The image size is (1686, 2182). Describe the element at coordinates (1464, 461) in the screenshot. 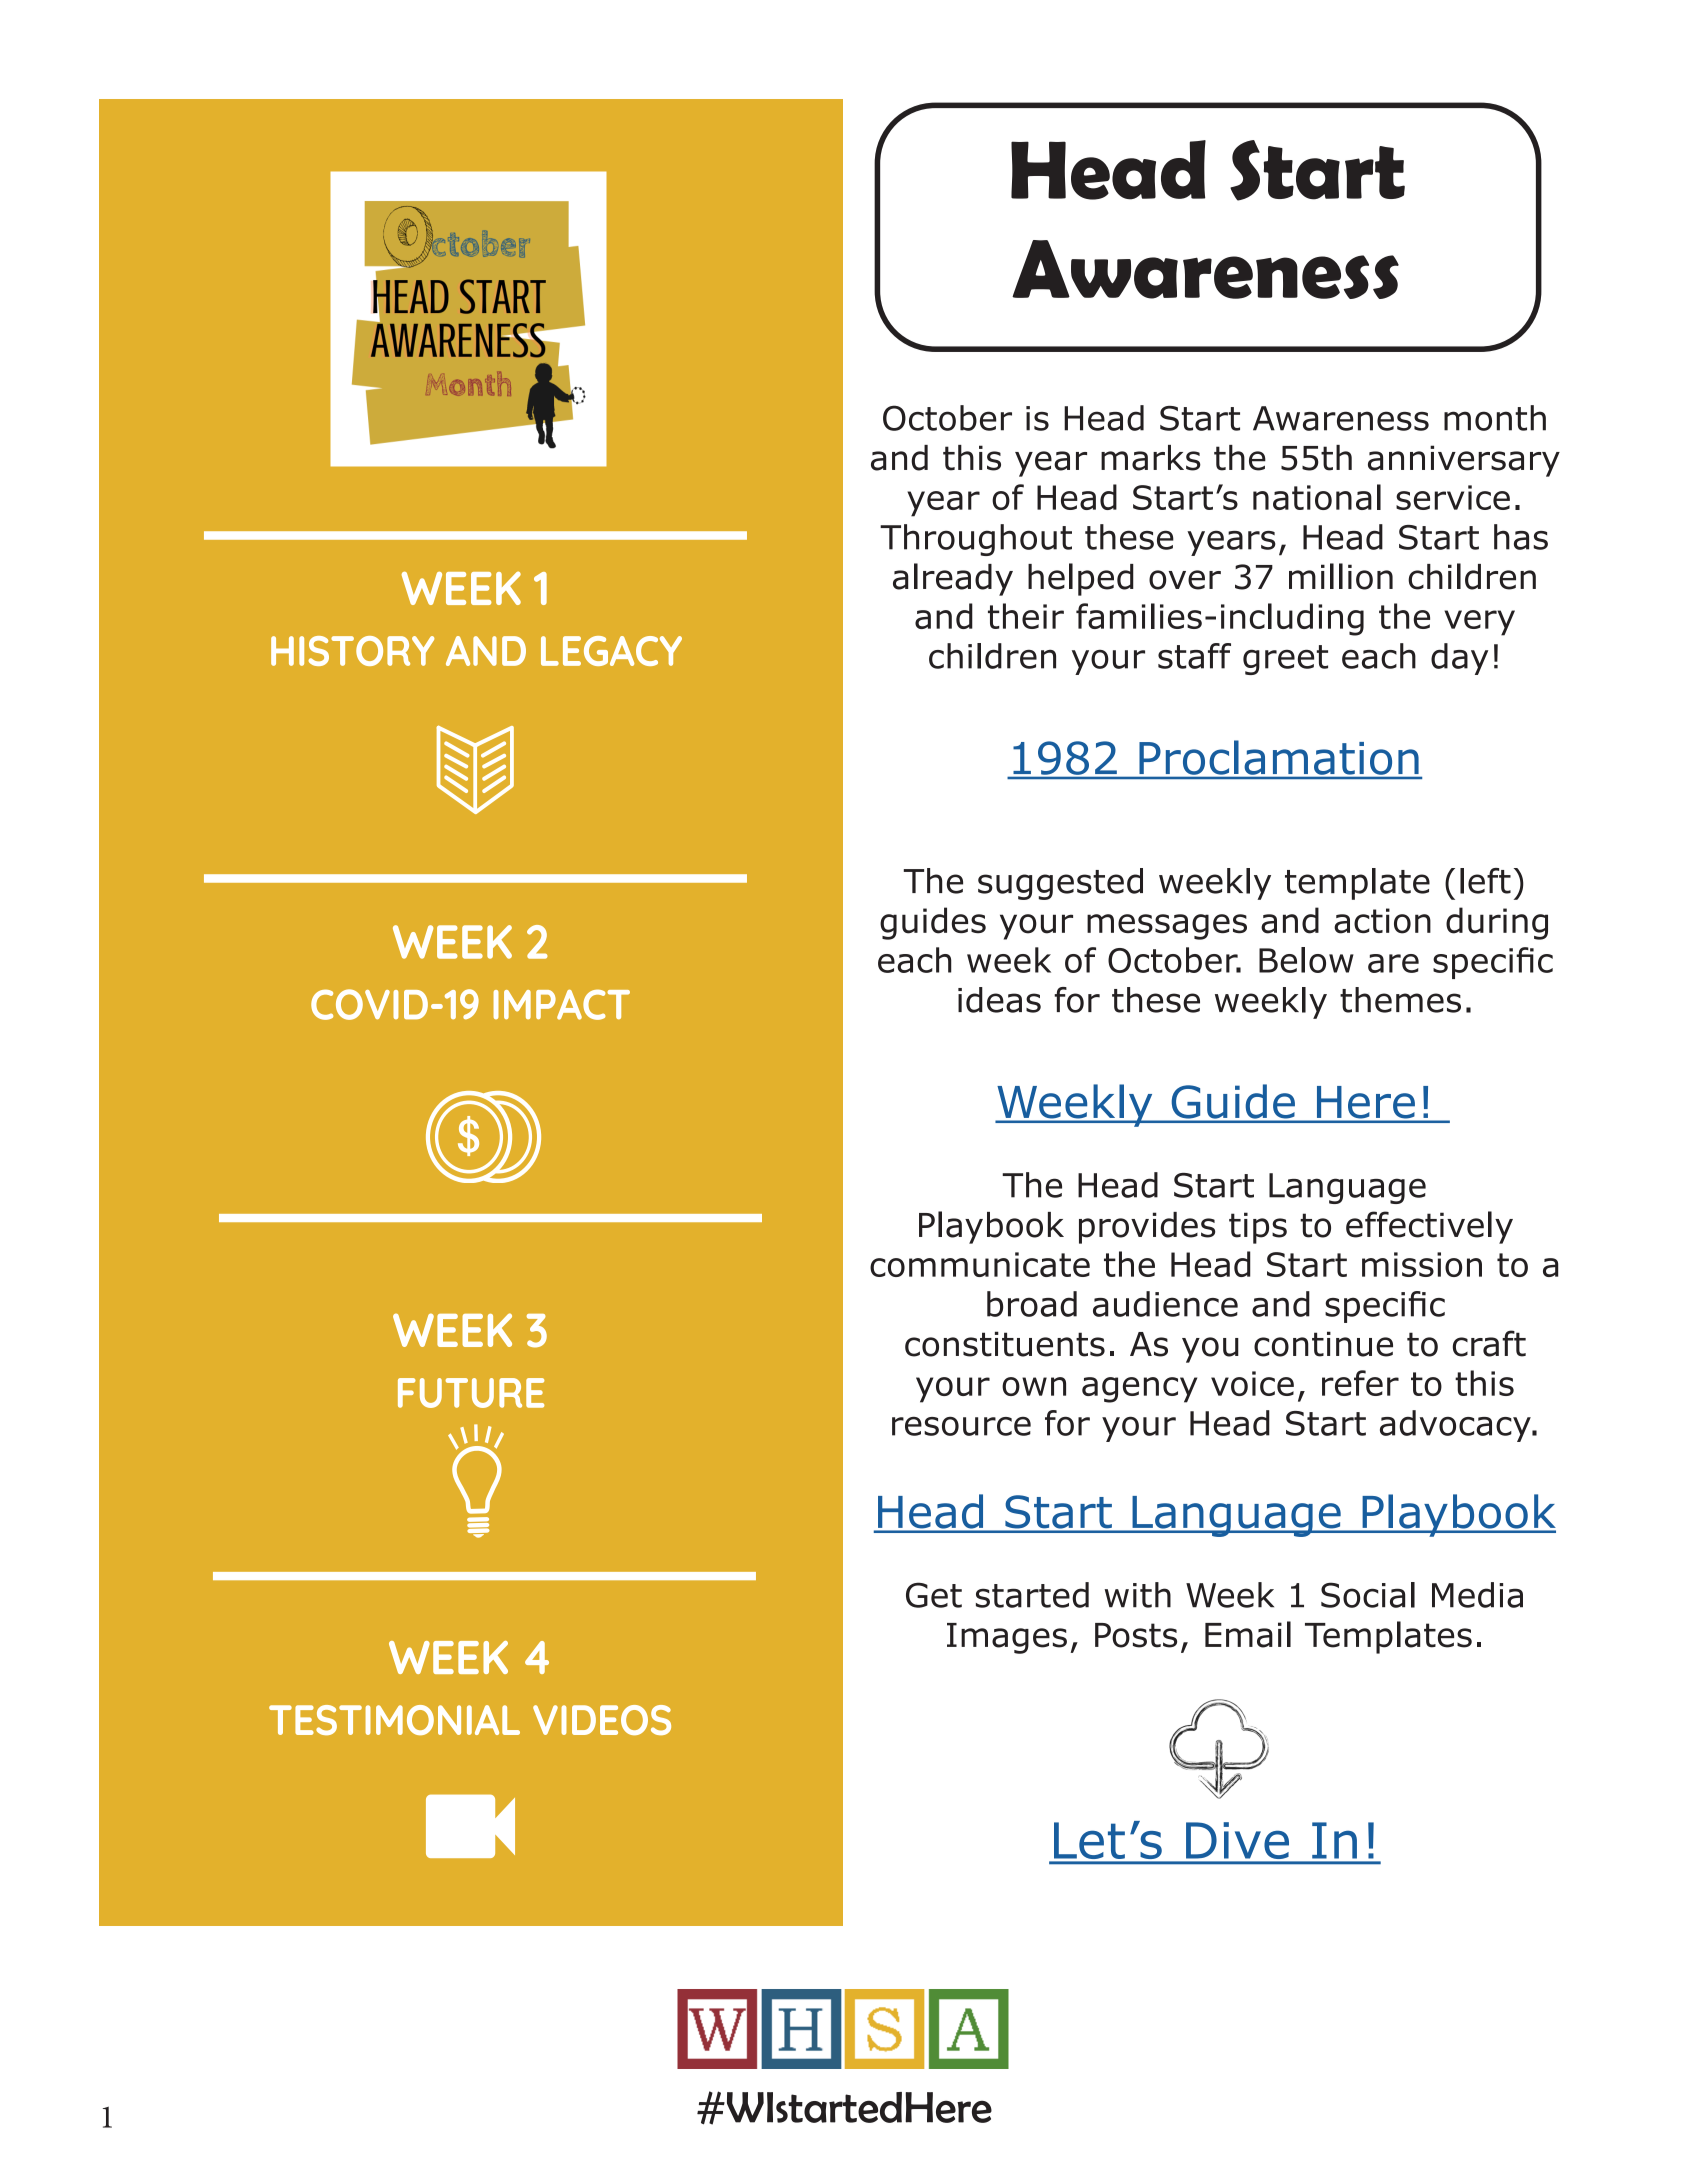

I see `anniversary` at that location.
